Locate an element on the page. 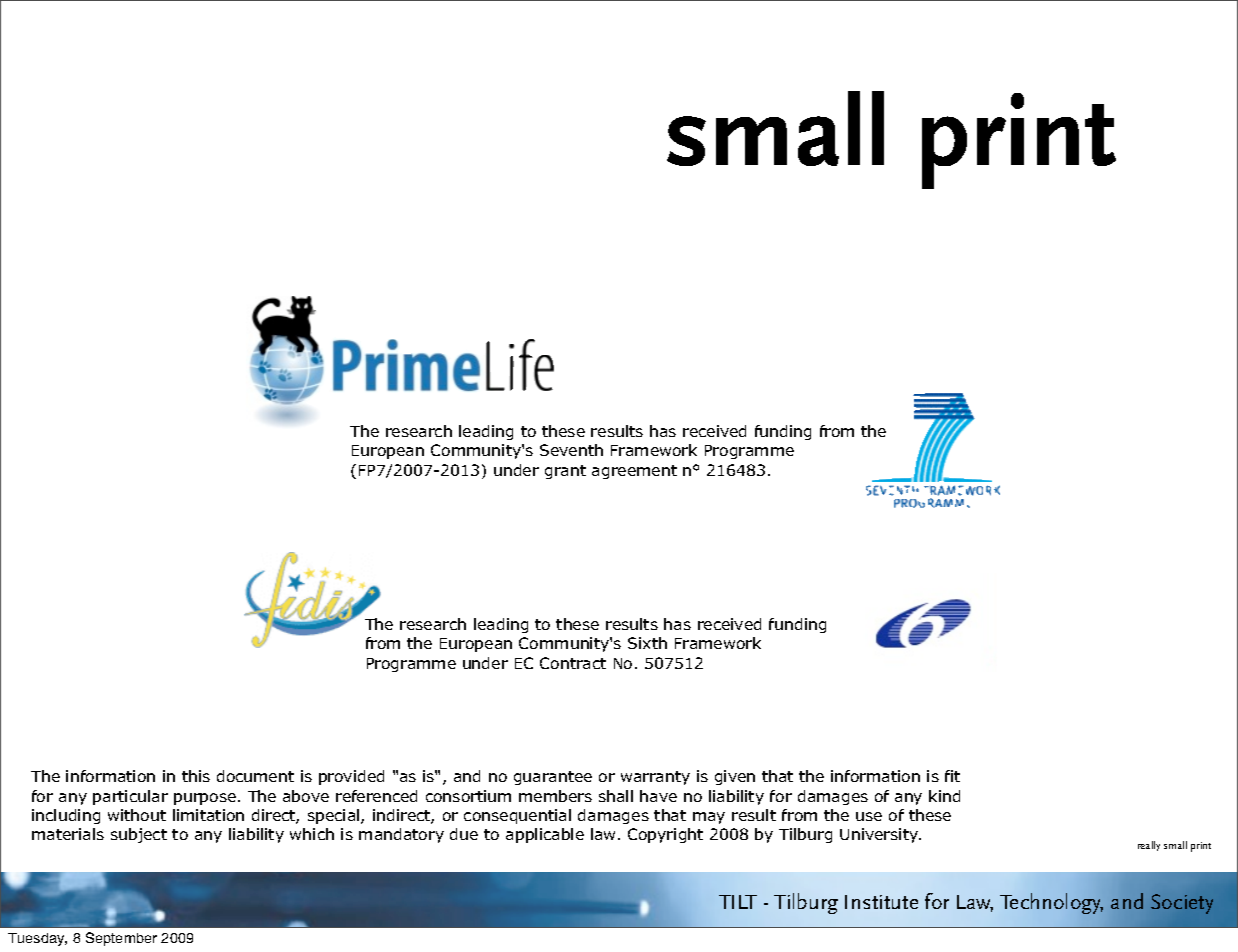 The image size is (1238, 952). TILT is located at coordinates (738, 902).
